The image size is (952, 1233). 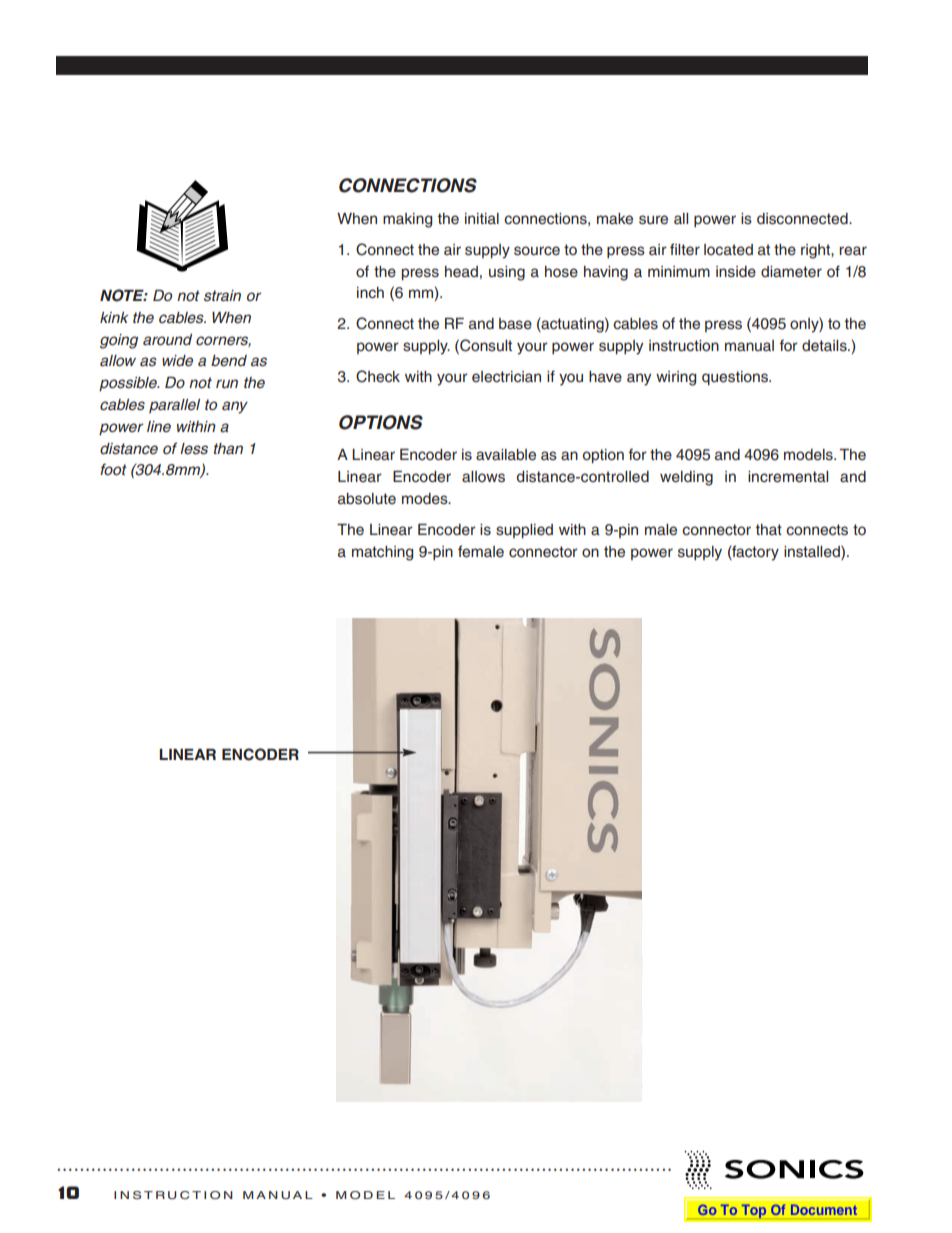 I want to click on initial, so click(x=482, y=219).
